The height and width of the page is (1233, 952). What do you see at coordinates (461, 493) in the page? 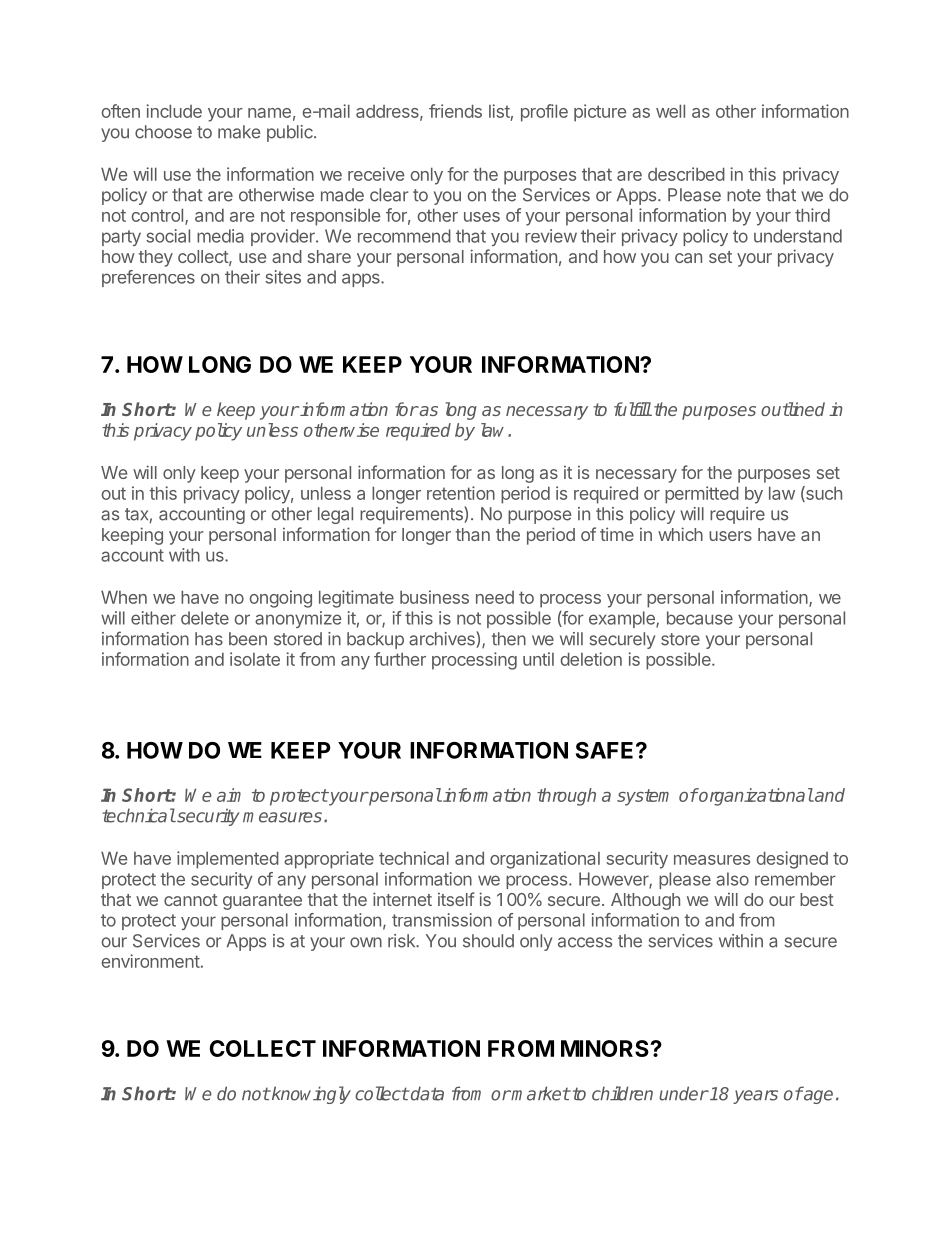
I see `retention` at bounding box center [461, 493].
